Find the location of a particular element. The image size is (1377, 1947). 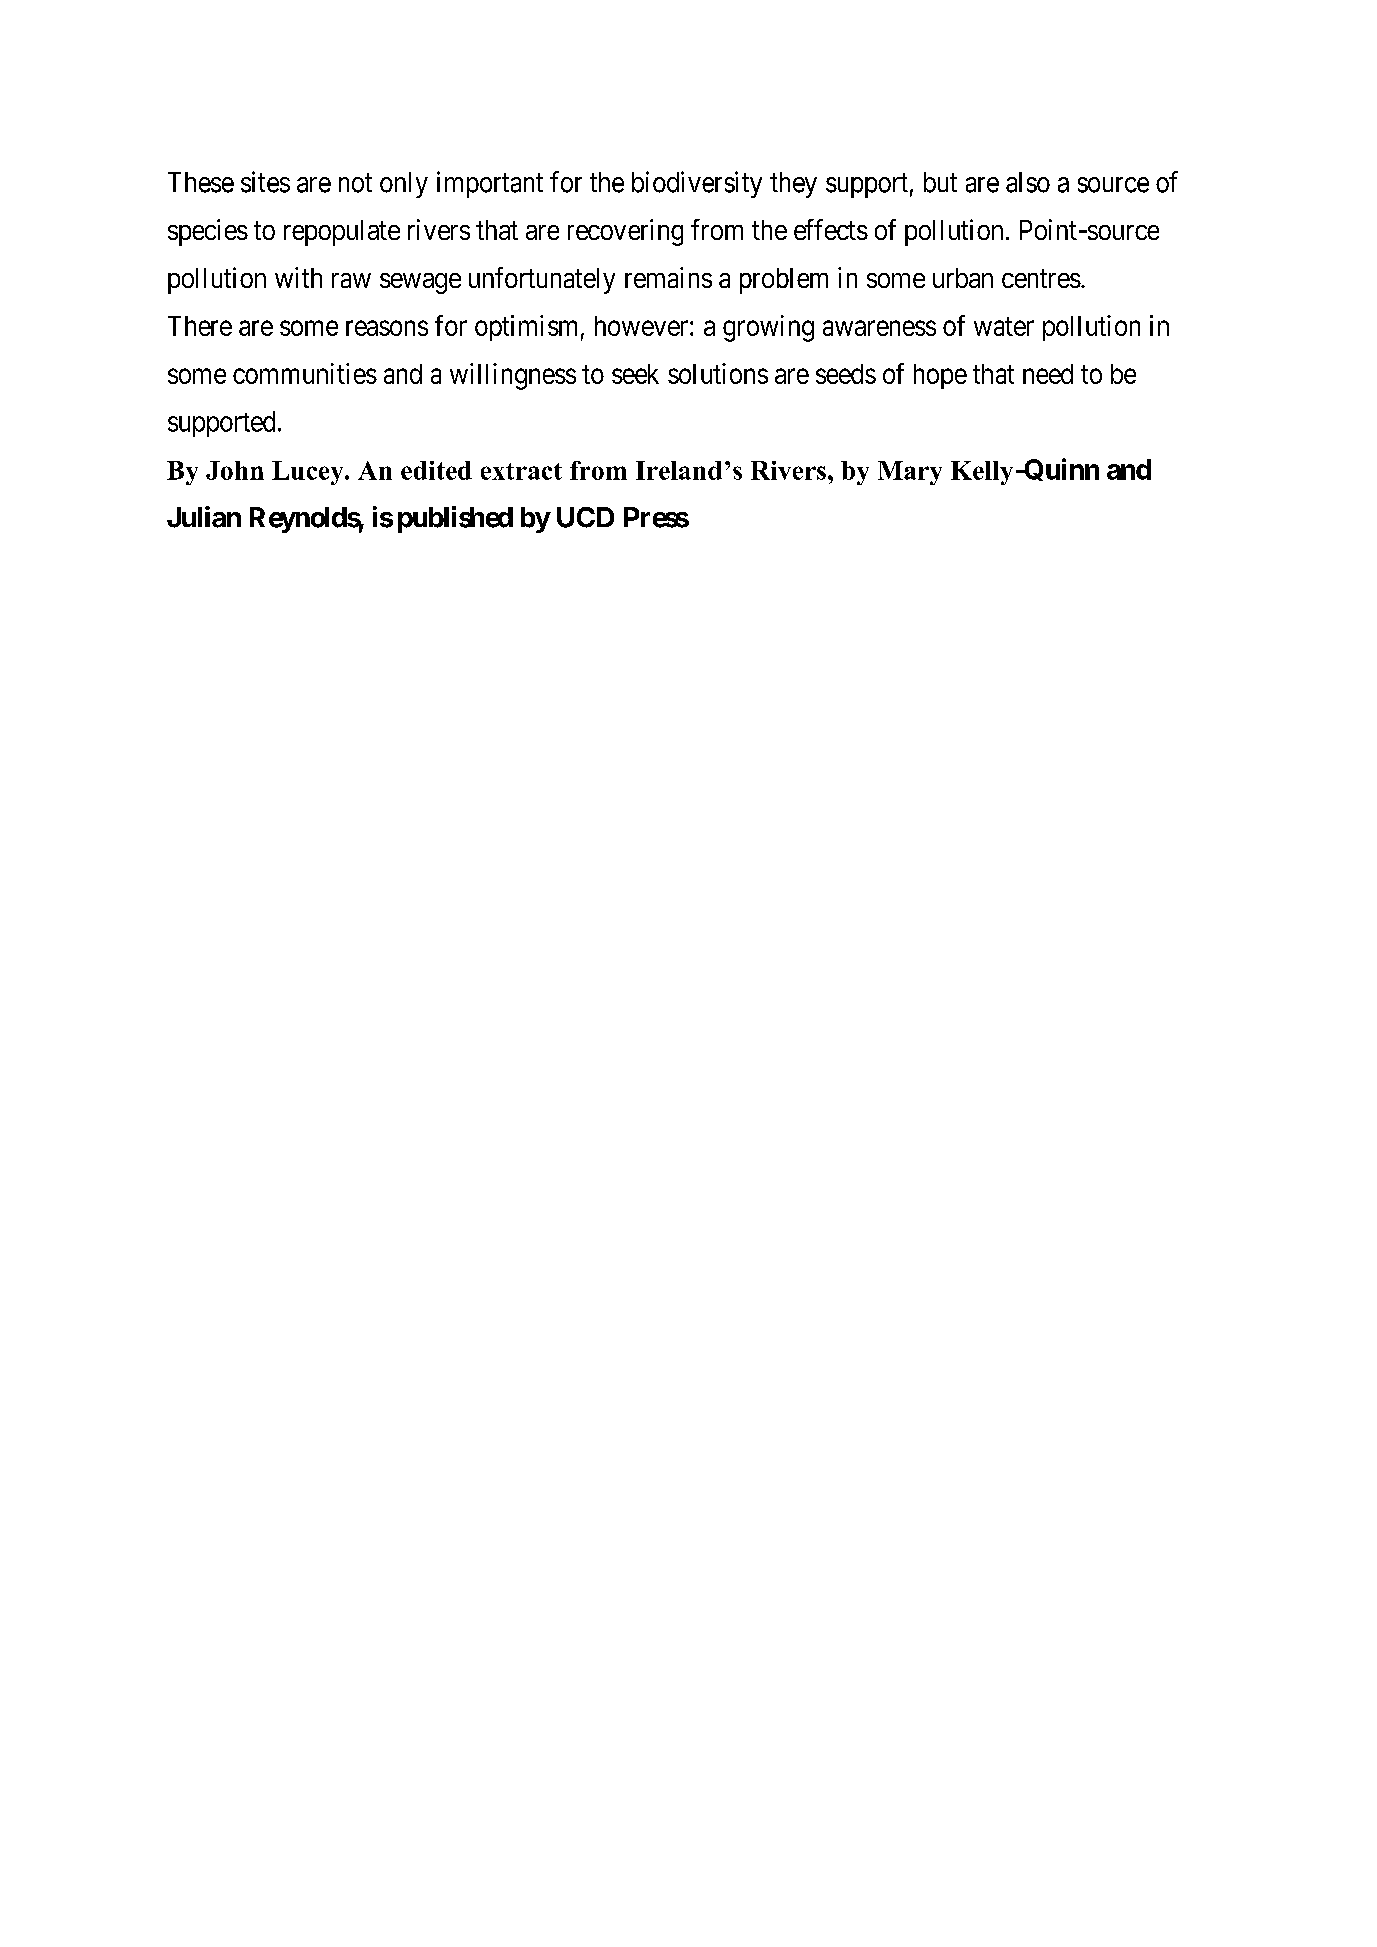

John is located at coordinates (235, 470).
